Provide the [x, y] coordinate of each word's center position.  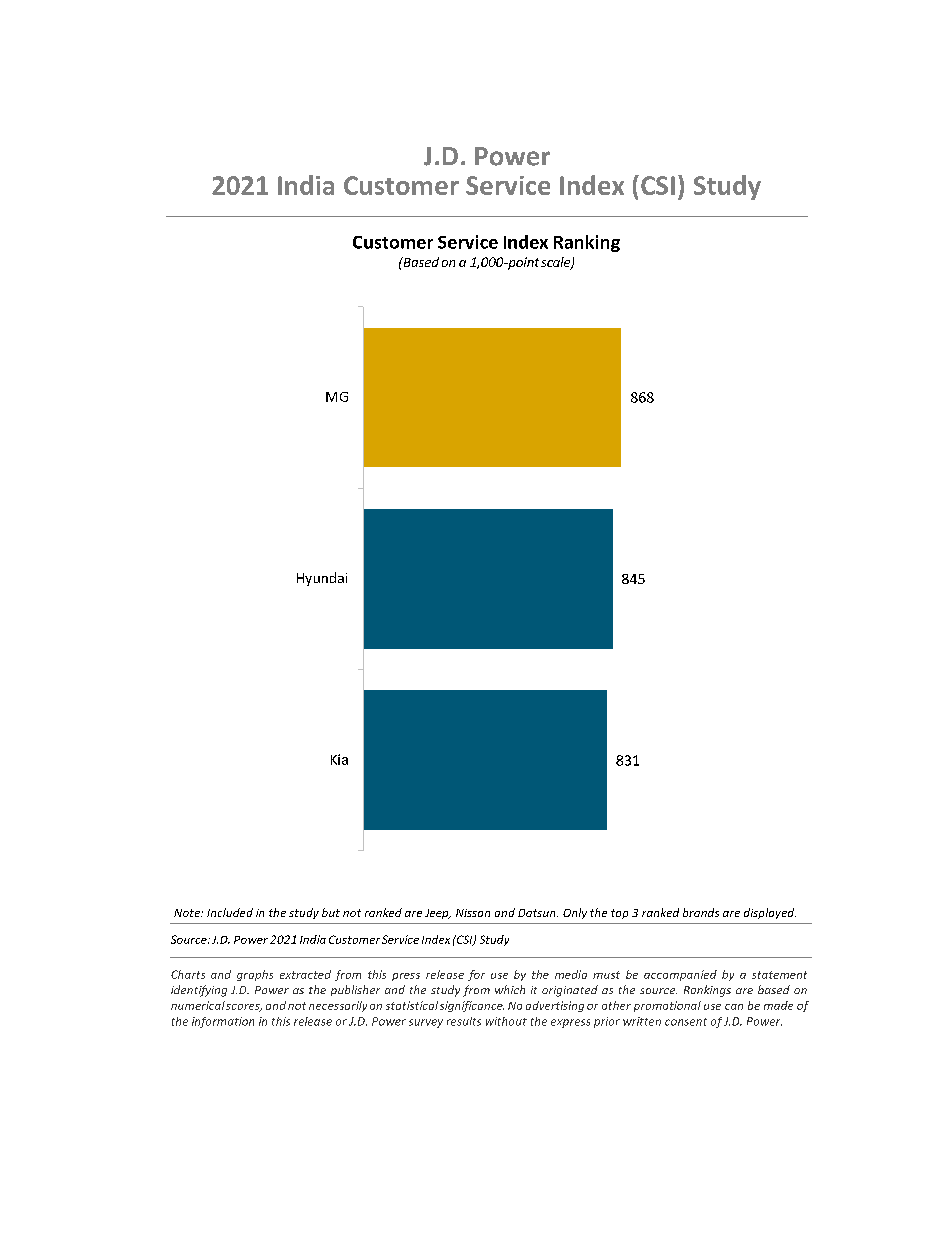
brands [701, 912]
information [223, 1022]
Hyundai [322, 579]
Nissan [473, 913]
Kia [339, 759]
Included [230, 912]
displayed [770, 913]
